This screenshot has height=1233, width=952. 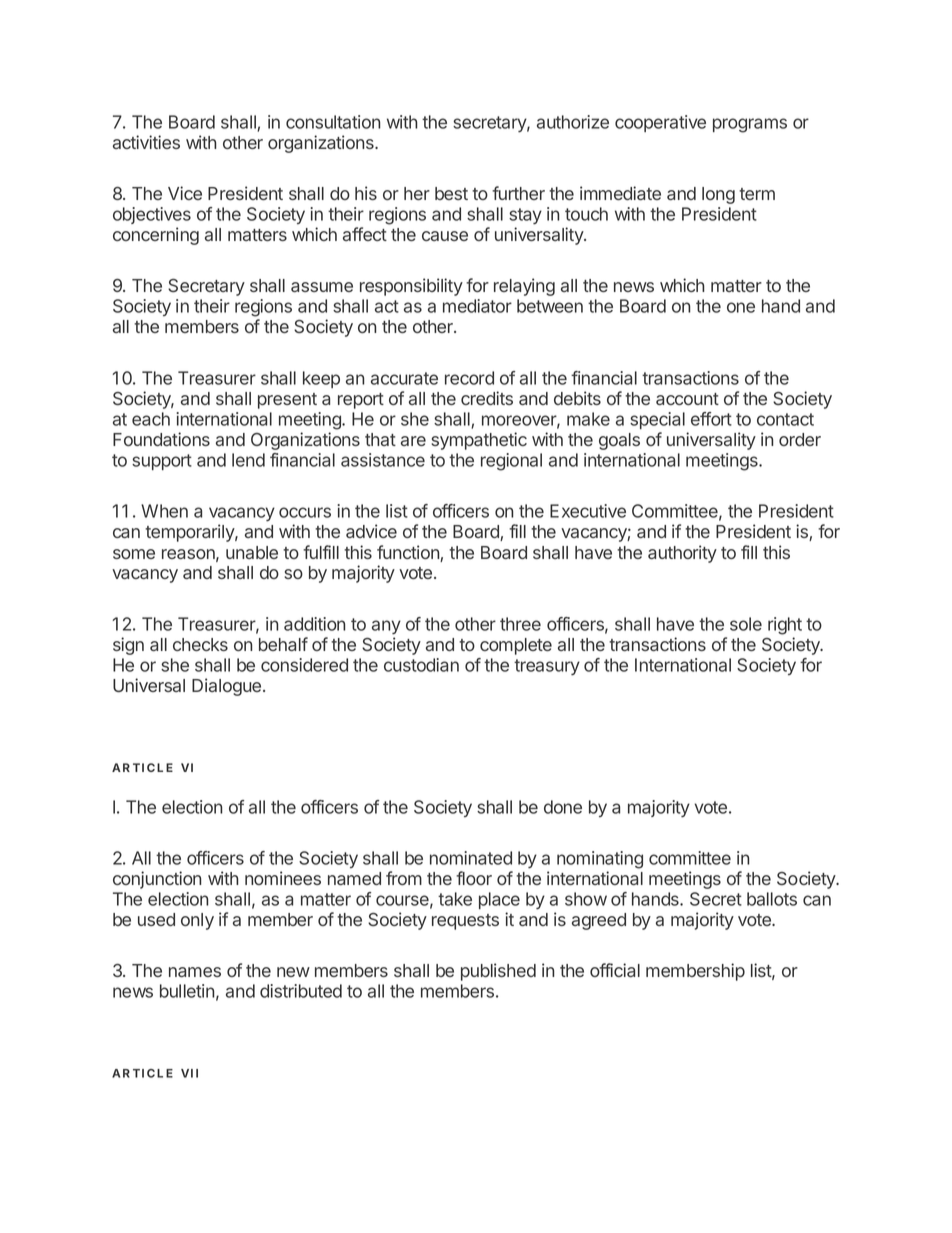 What do you see at coordinates (746, 624) in the screenshot?
I see `sole` at bounding box center [746, 624].
